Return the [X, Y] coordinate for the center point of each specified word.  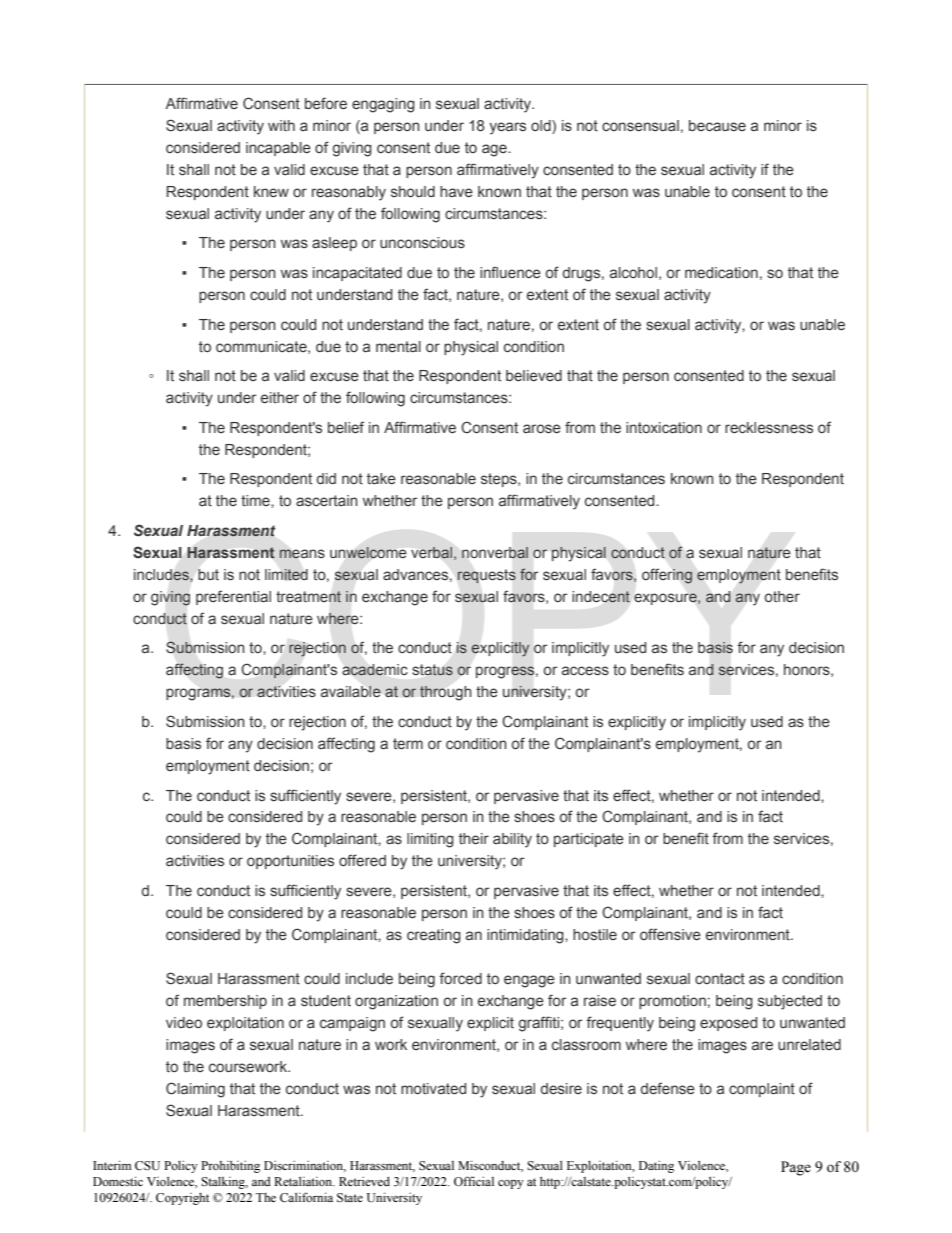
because [717, 125]
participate [589, 840]
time [256, 500]
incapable [278, 149]
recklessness [769, 428]
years [507, 128]
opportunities [290, 862]
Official [474, 1181]
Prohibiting [230, 1167]
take [381, 478]
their [474, 838]
